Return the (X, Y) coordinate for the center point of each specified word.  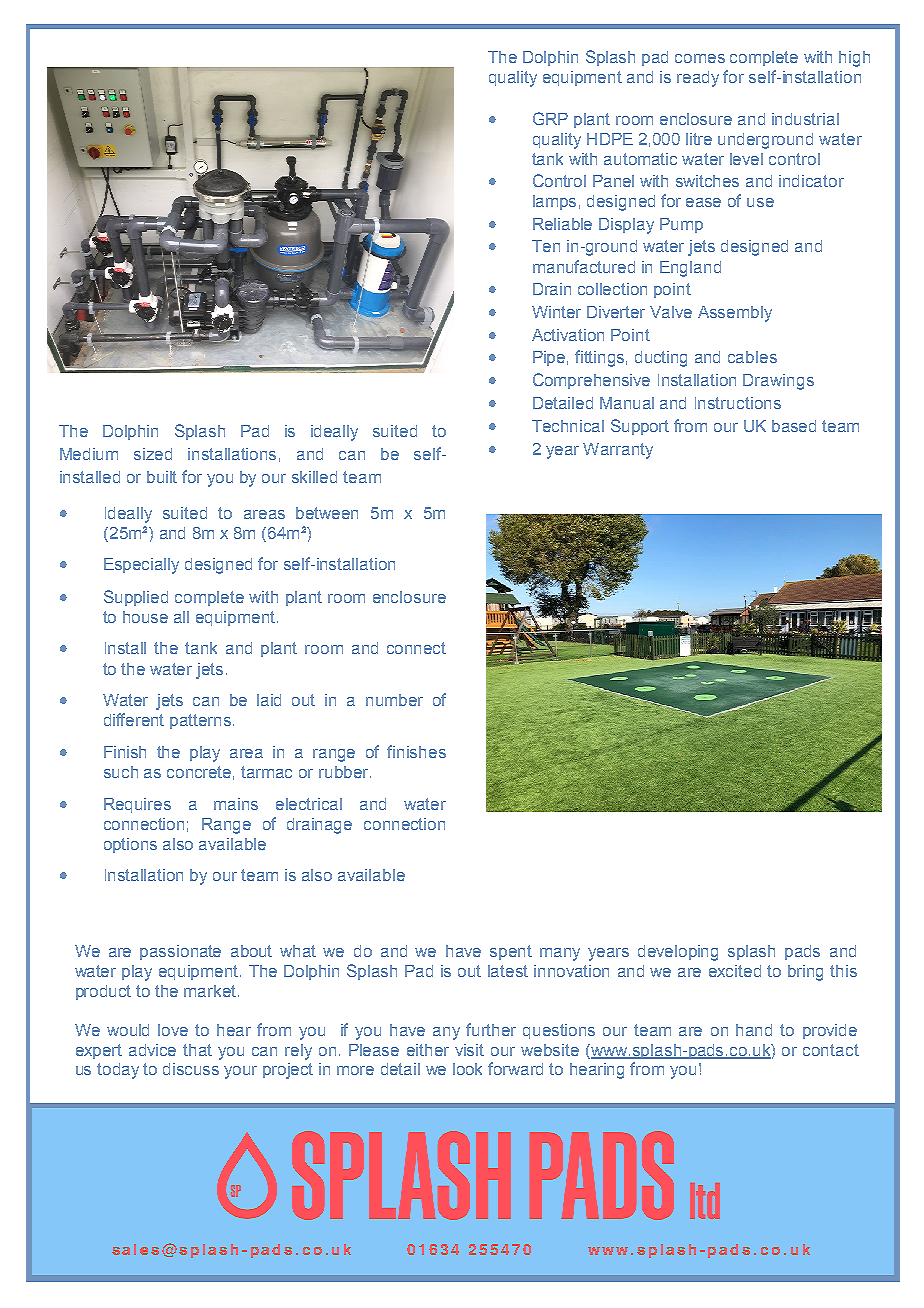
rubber (345, 772)
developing (678, 953)
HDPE (610, 139)
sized (153, 454)
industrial (805, 119)
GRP (550, 118)
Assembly (735, 314)
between (327, 513)
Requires (137, 805)
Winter (556, 312)
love (173, 1030)
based (794, 426)
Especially (141, 566)
